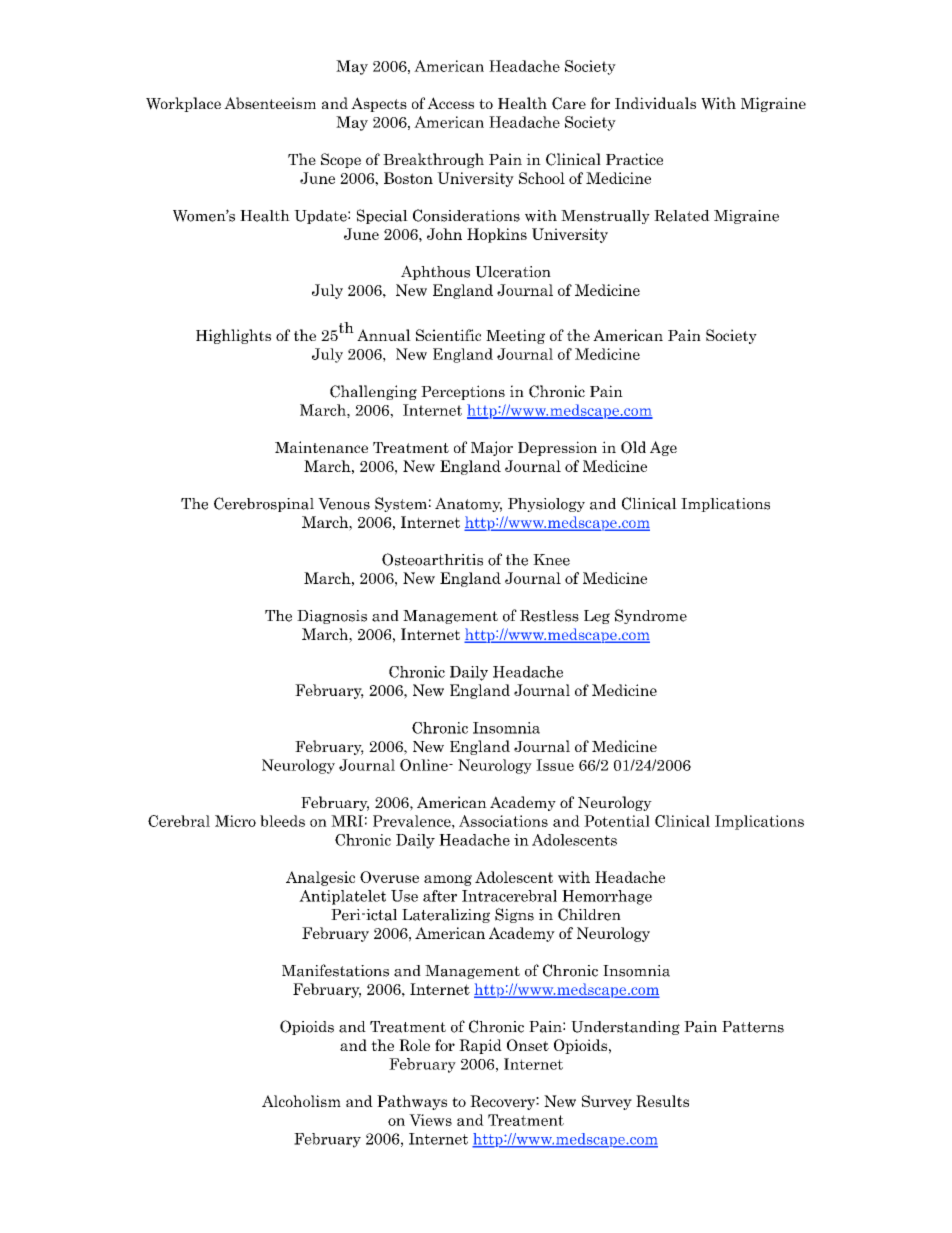  What do you see at coordinates (301, 1101) in the screenshot?
I see `Alcoholism` at bounding box center [301, 1101].
